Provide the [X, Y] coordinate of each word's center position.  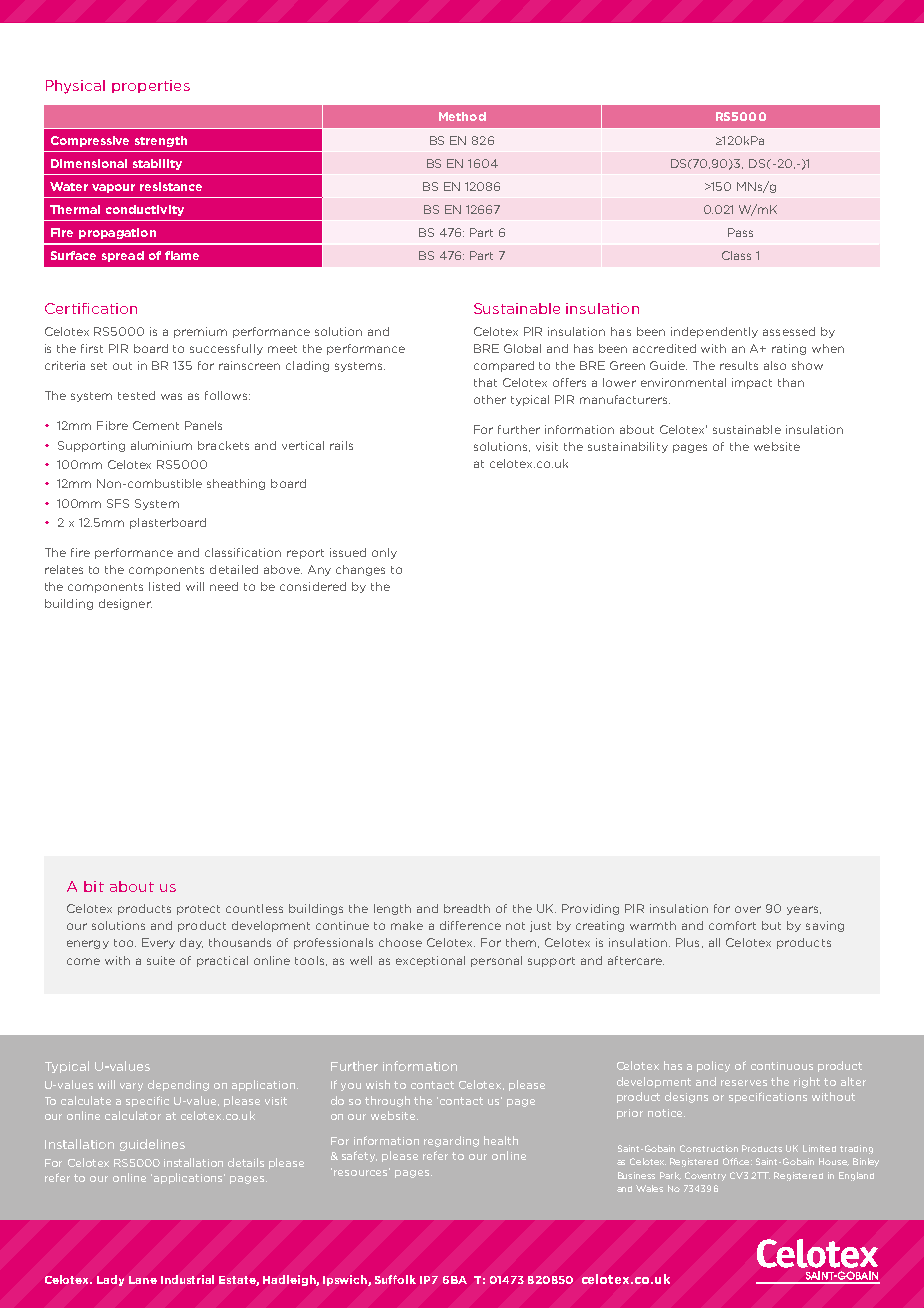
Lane [143, 1280]
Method [462, 116]
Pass [740, 232]
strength [161, 141]
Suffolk [395, 1279]
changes [360, 570]
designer [125, 604]
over [748, 909]
